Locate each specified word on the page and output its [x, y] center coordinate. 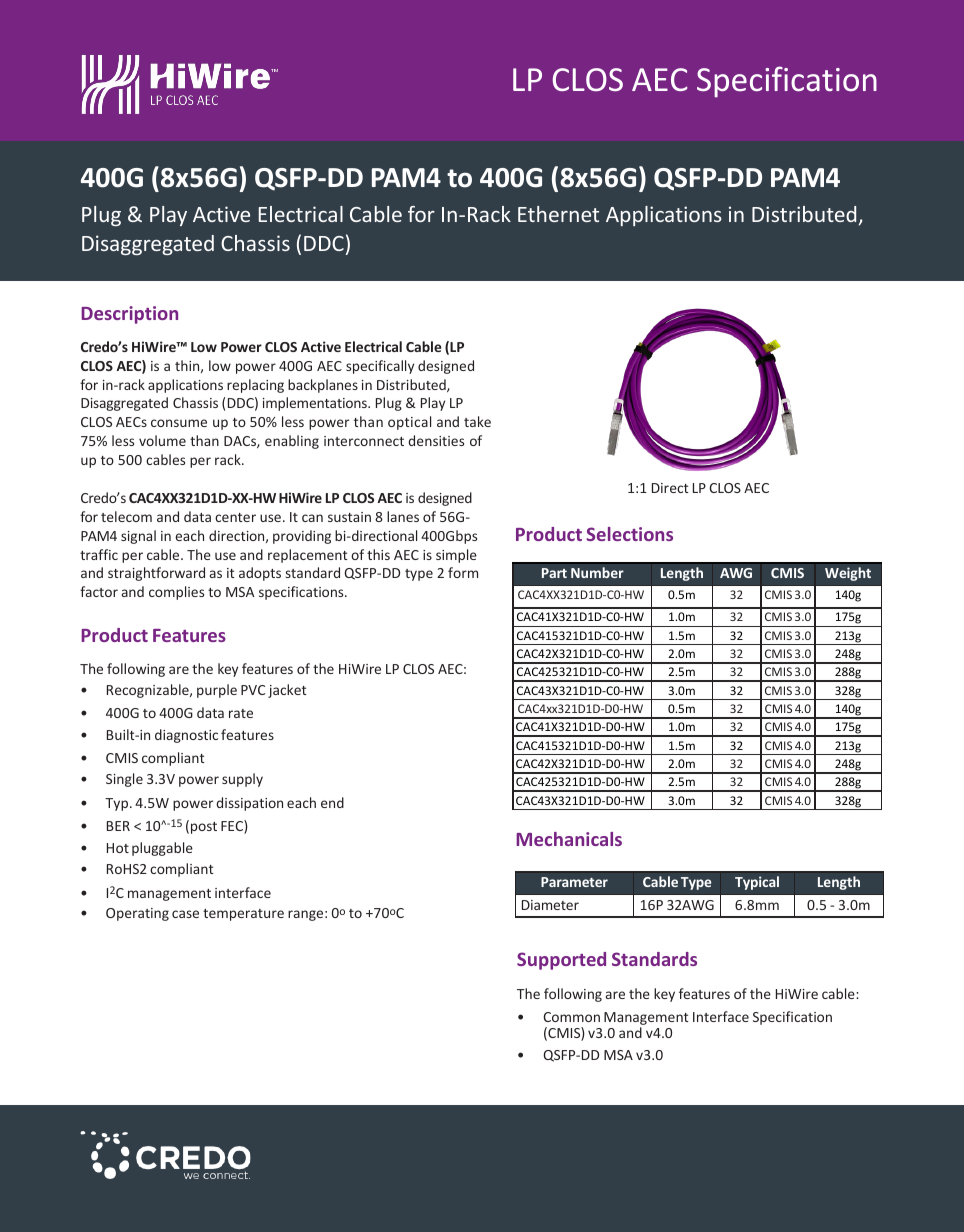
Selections [629, 534]
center [235, 517]
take [477, 421]
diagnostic [186, 736]
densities [436, 440]
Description [129, 315]
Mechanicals [569, 839]
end [332, 802]
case [185, 914]
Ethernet [558, 214]
